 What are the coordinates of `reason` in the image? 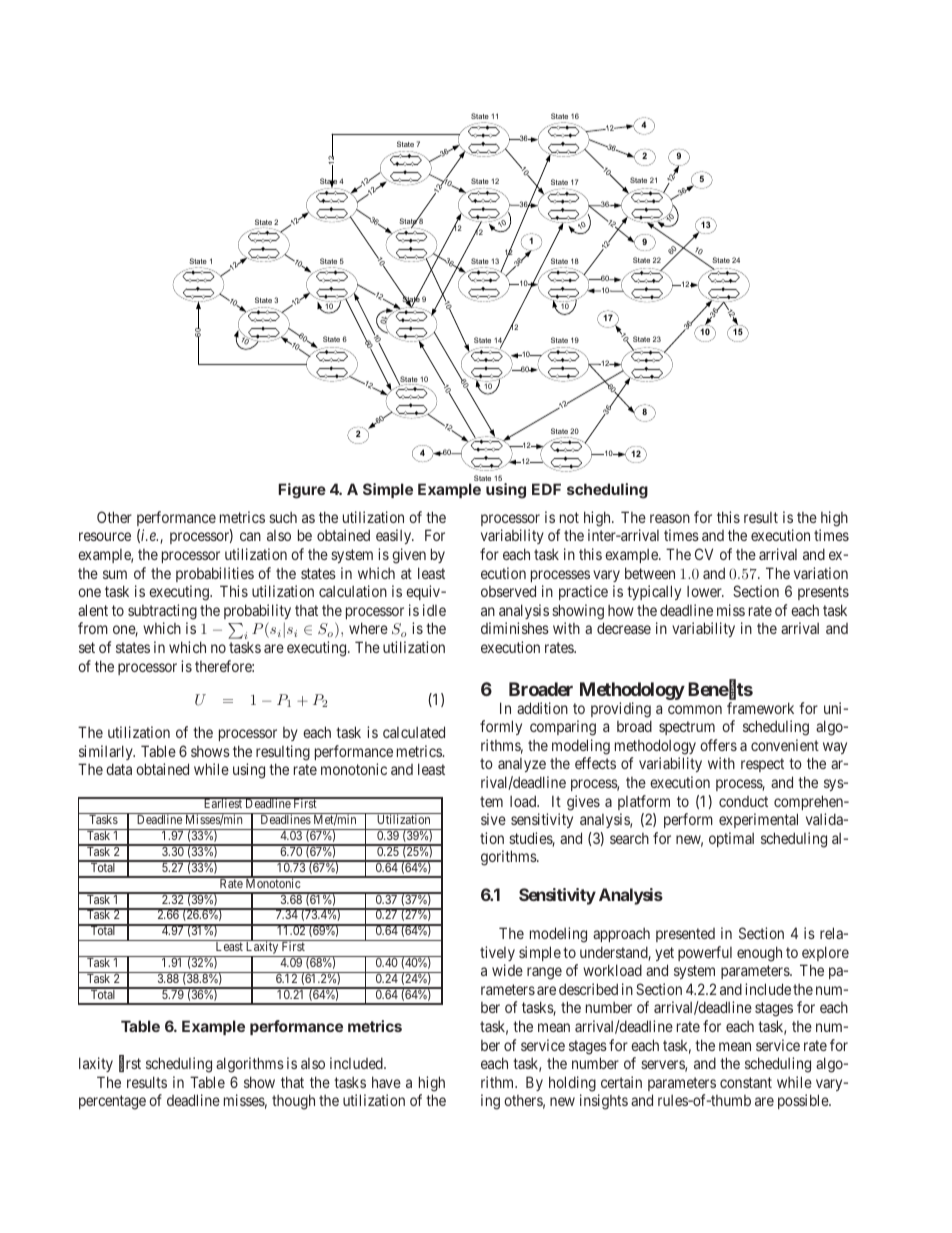 It's located at (670, 518).
